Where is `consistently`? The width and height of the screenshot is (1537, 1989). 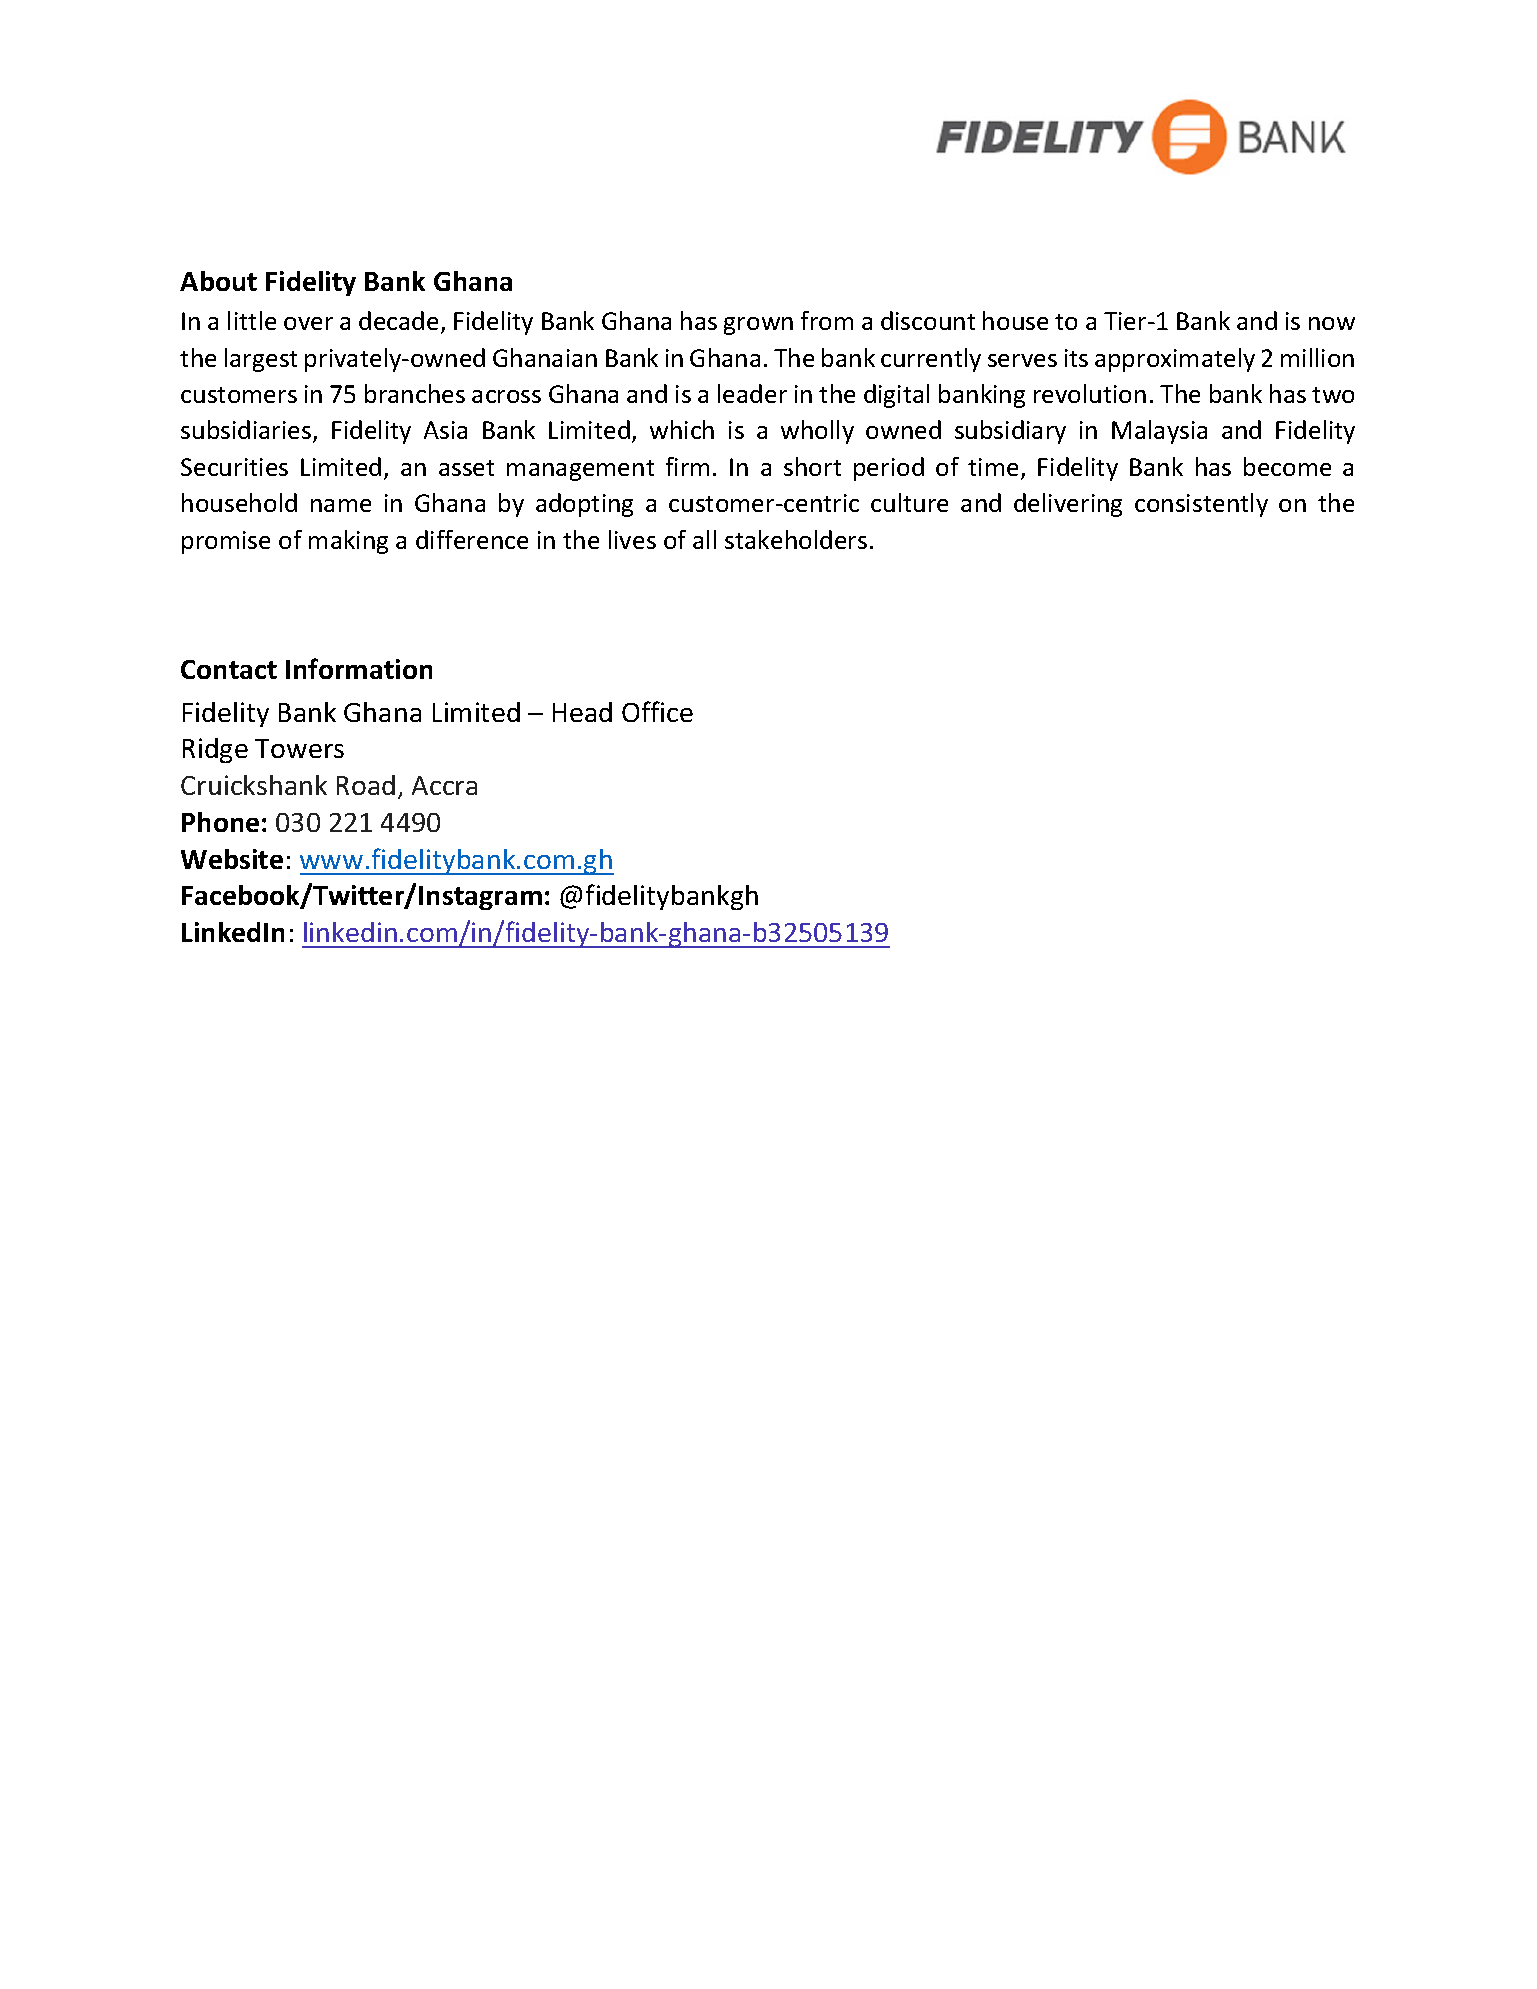
consistently is located at coordinates (1201, 505).
